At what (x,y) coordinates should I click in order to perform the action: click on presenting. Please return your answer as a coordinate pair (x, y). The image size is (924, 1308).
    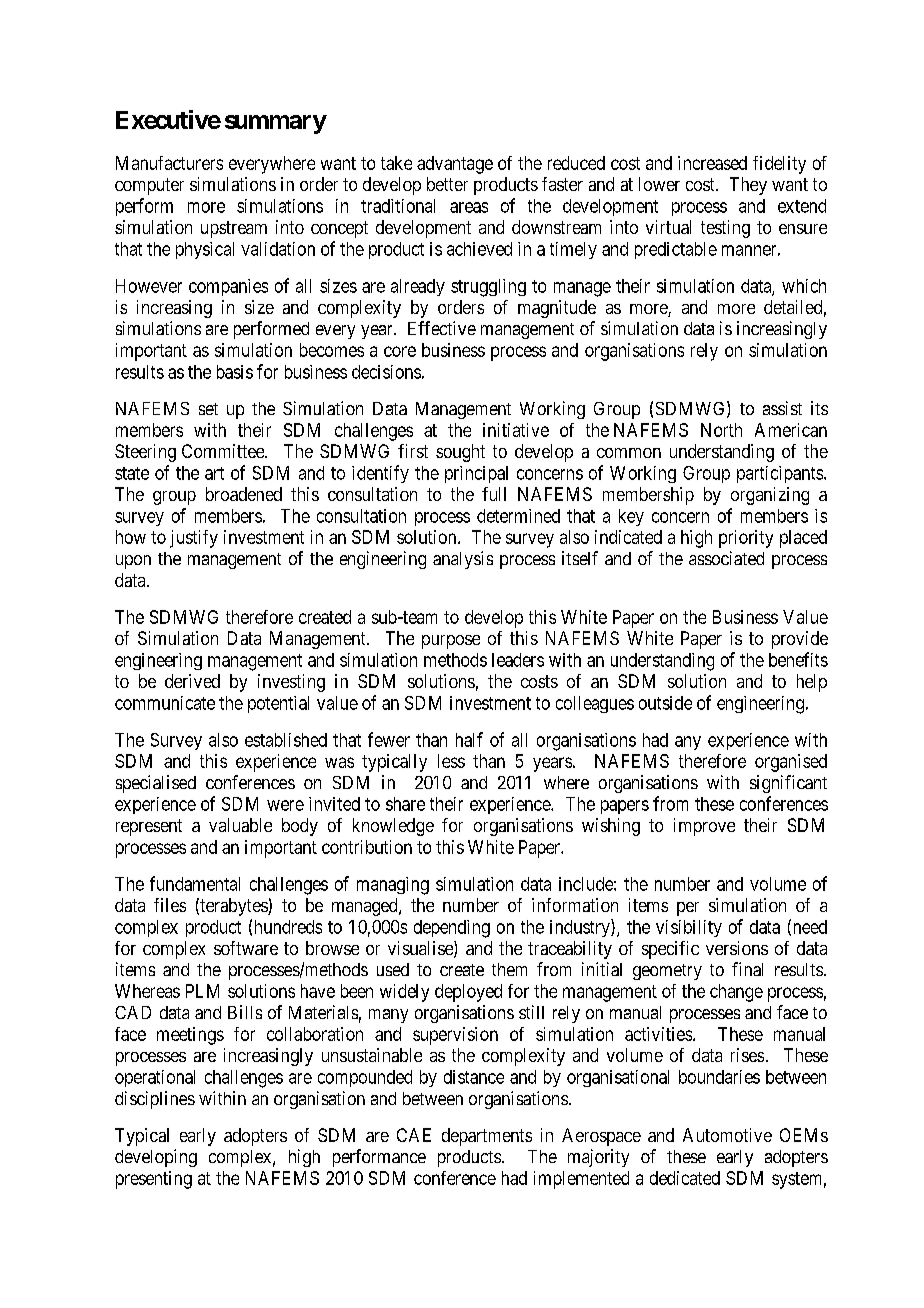
    Looking at the image, I should click on (154, 1180).
